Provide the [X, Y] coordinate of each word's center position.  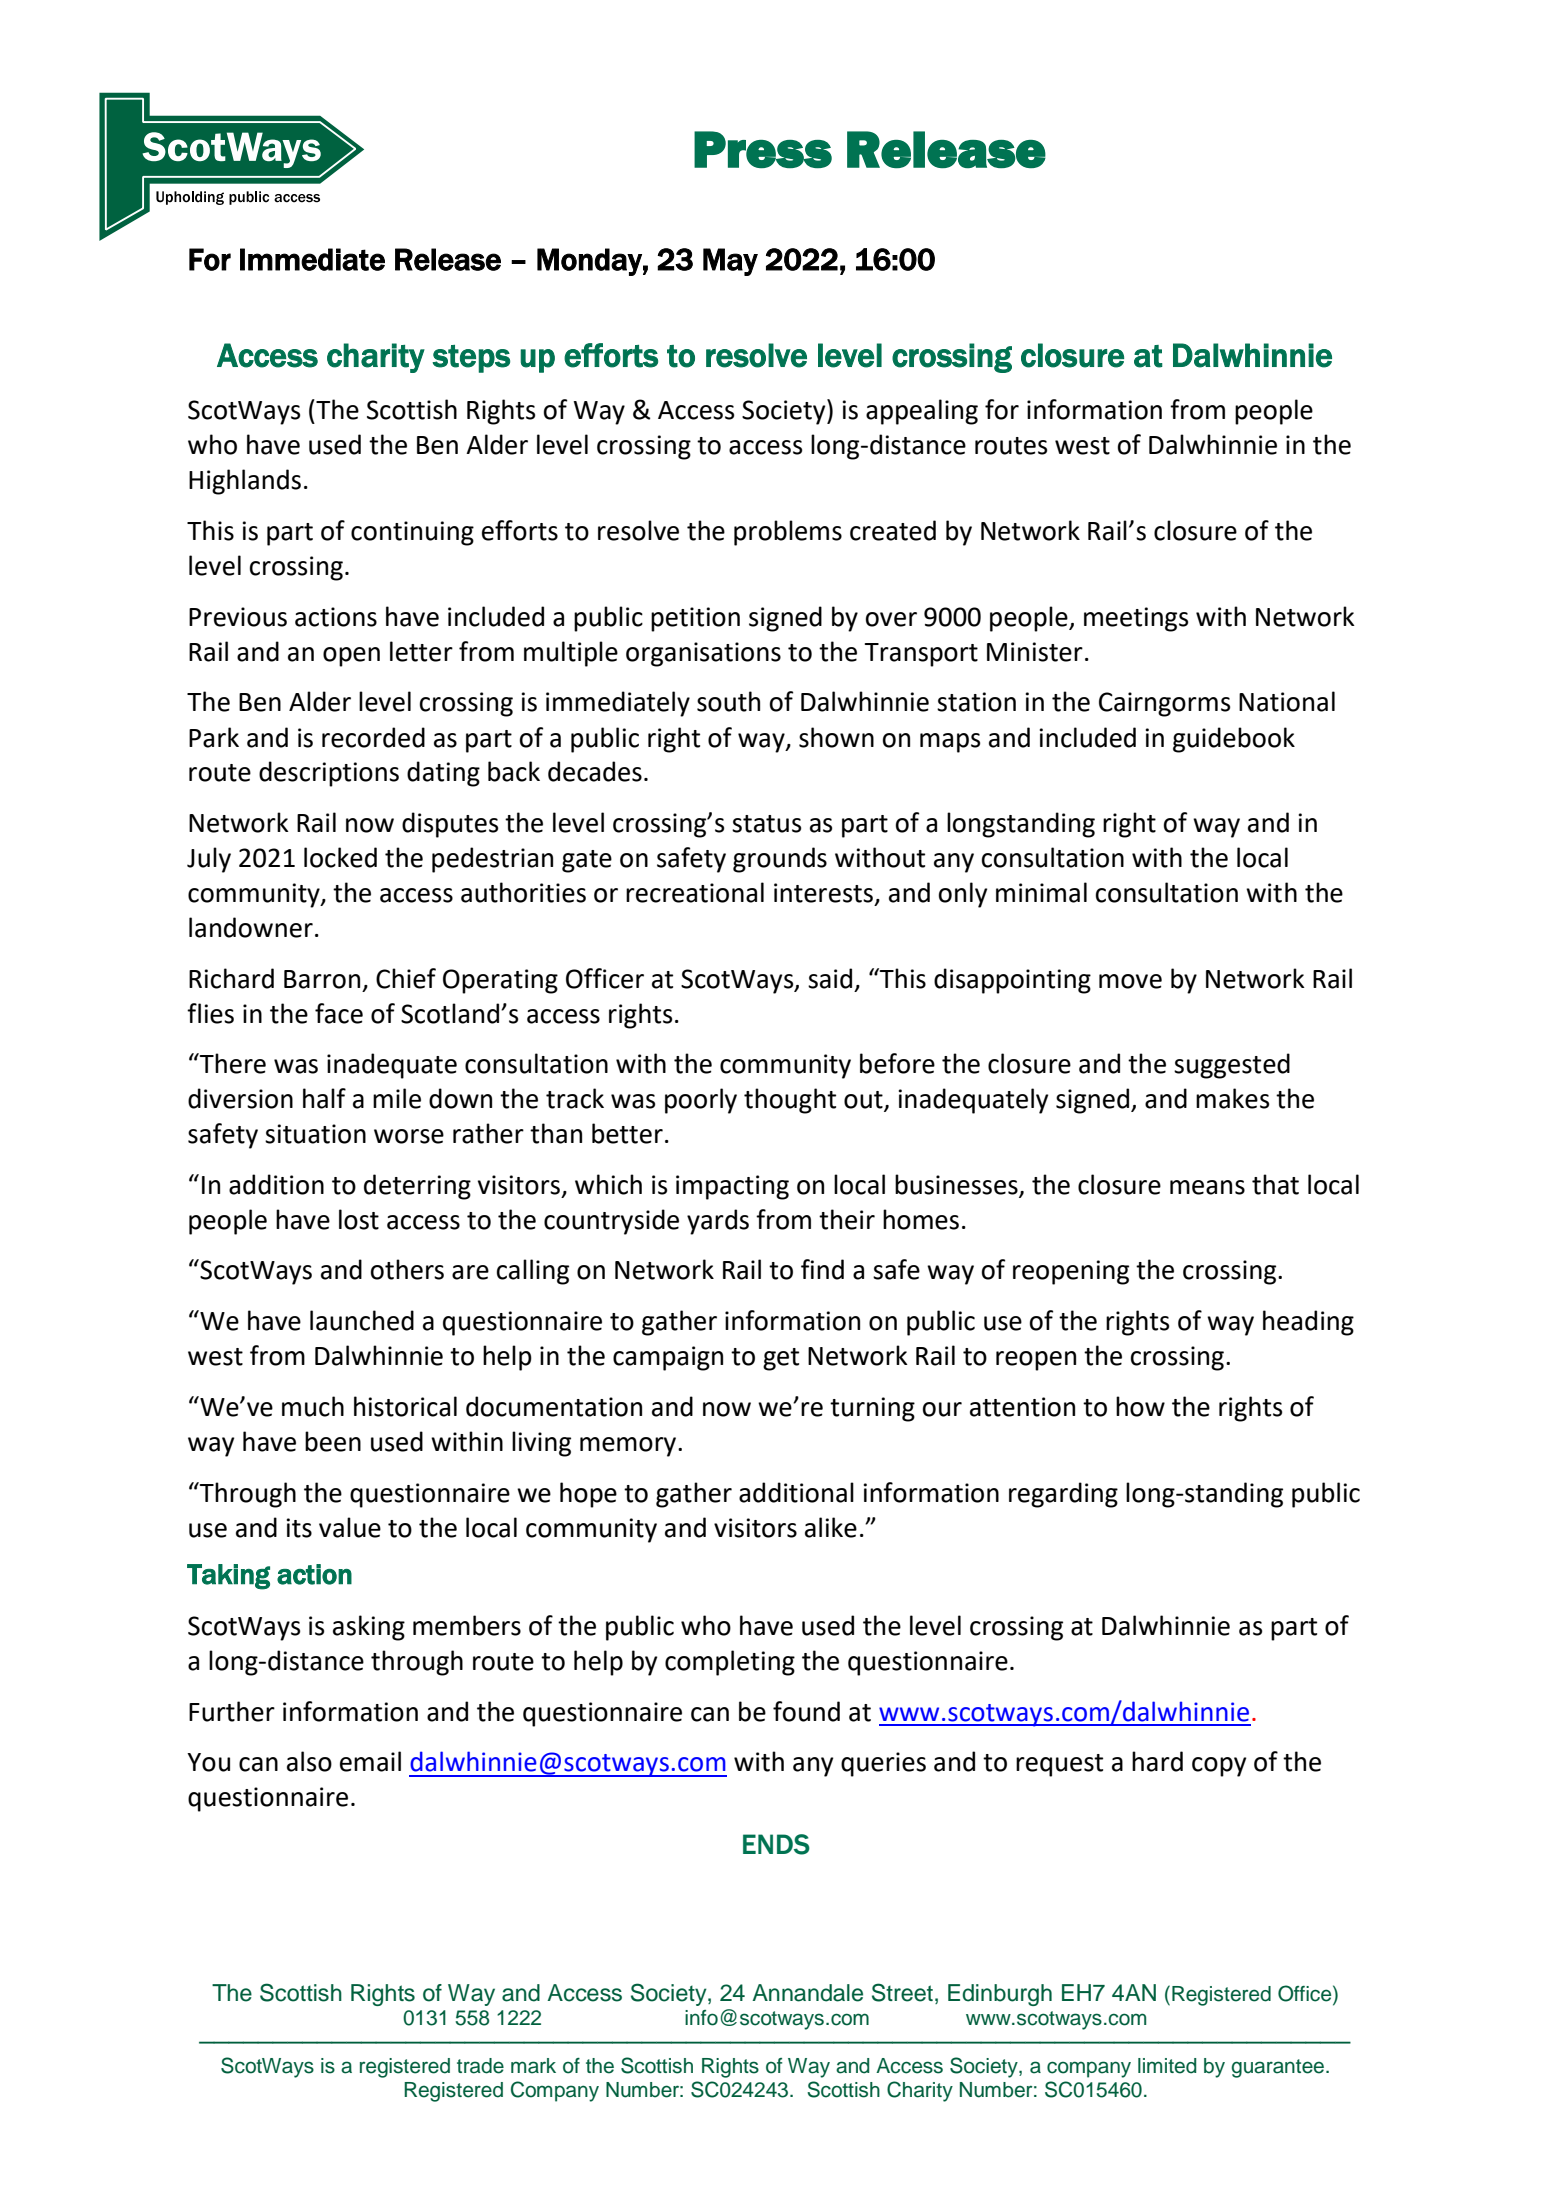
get [781, 1359]
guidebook [1234, 740]
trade [480, 2066]
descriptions [329, 774]
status [766, 824]
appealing [922, 412]
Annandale [807, 1993]
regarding [1063, 1495]
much [313, 1406]
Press [763, 150]
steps [471, 359]
